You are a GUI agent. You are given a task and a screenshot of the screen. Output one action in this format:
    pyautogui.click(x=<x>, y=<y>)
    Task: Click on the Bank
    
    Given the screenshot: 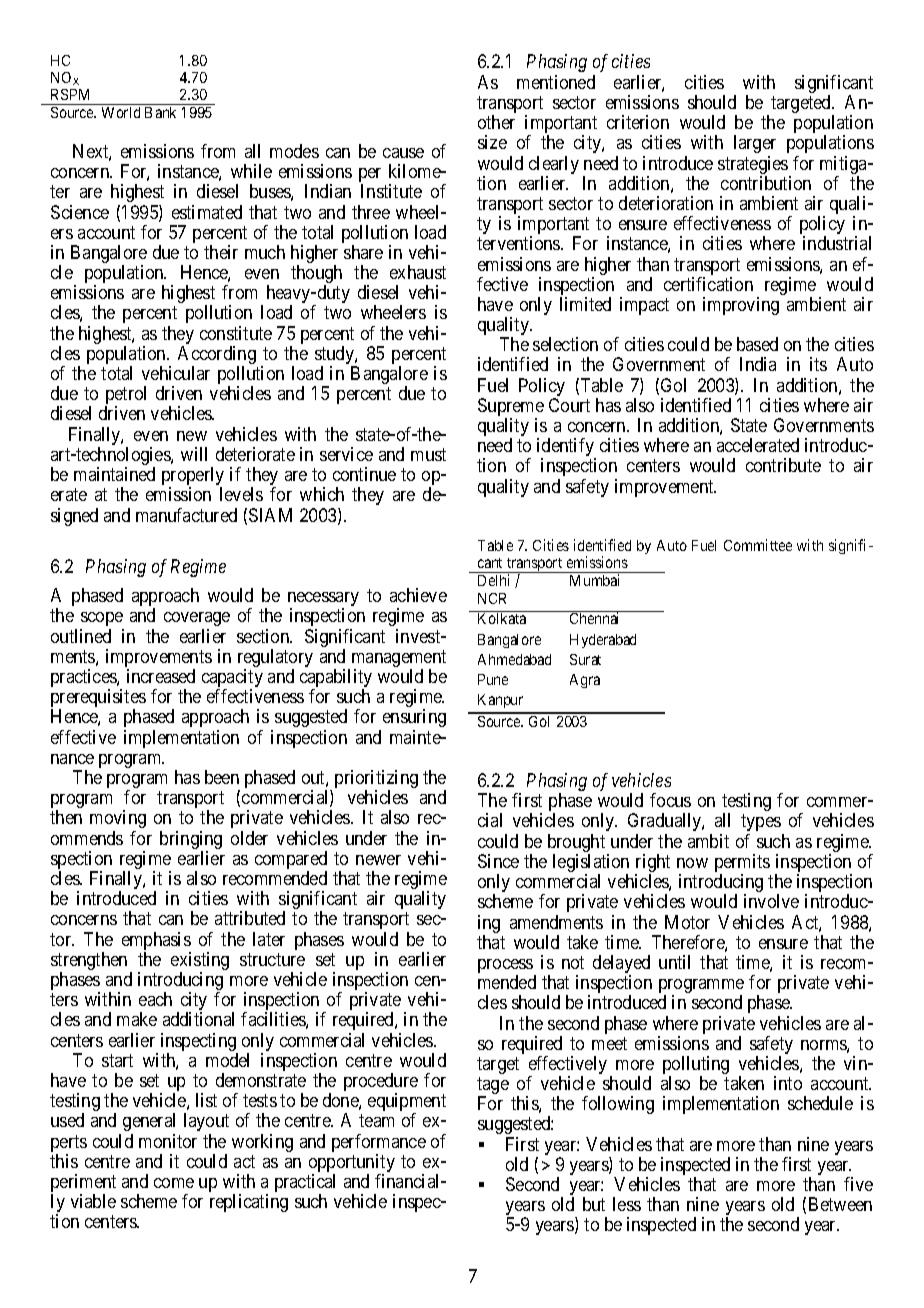 What is the action you would take?
    pyautogui.click(x=160, y=112)
